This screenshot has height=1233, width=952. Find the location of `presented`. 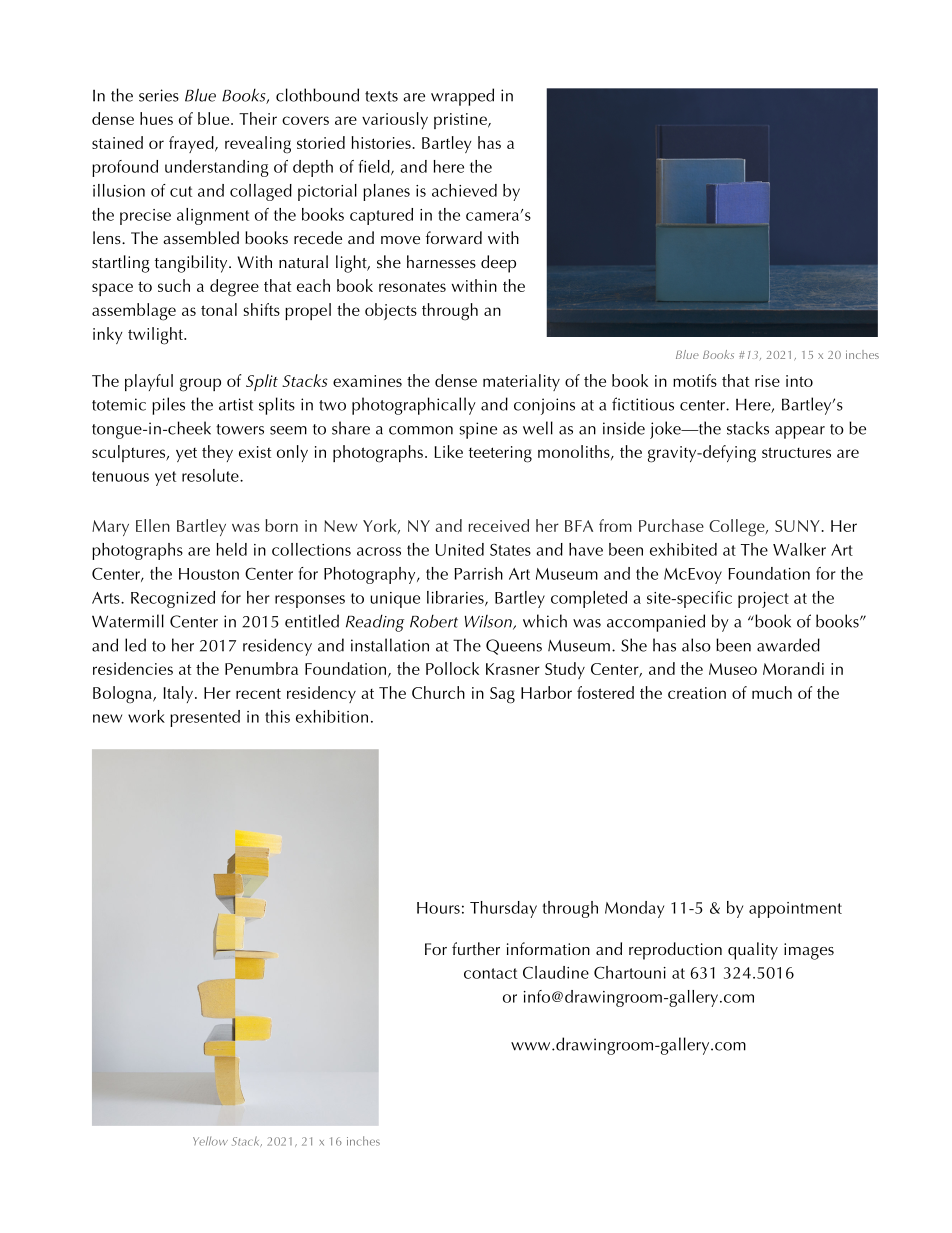

presented is located at coordinates (205, 718).
